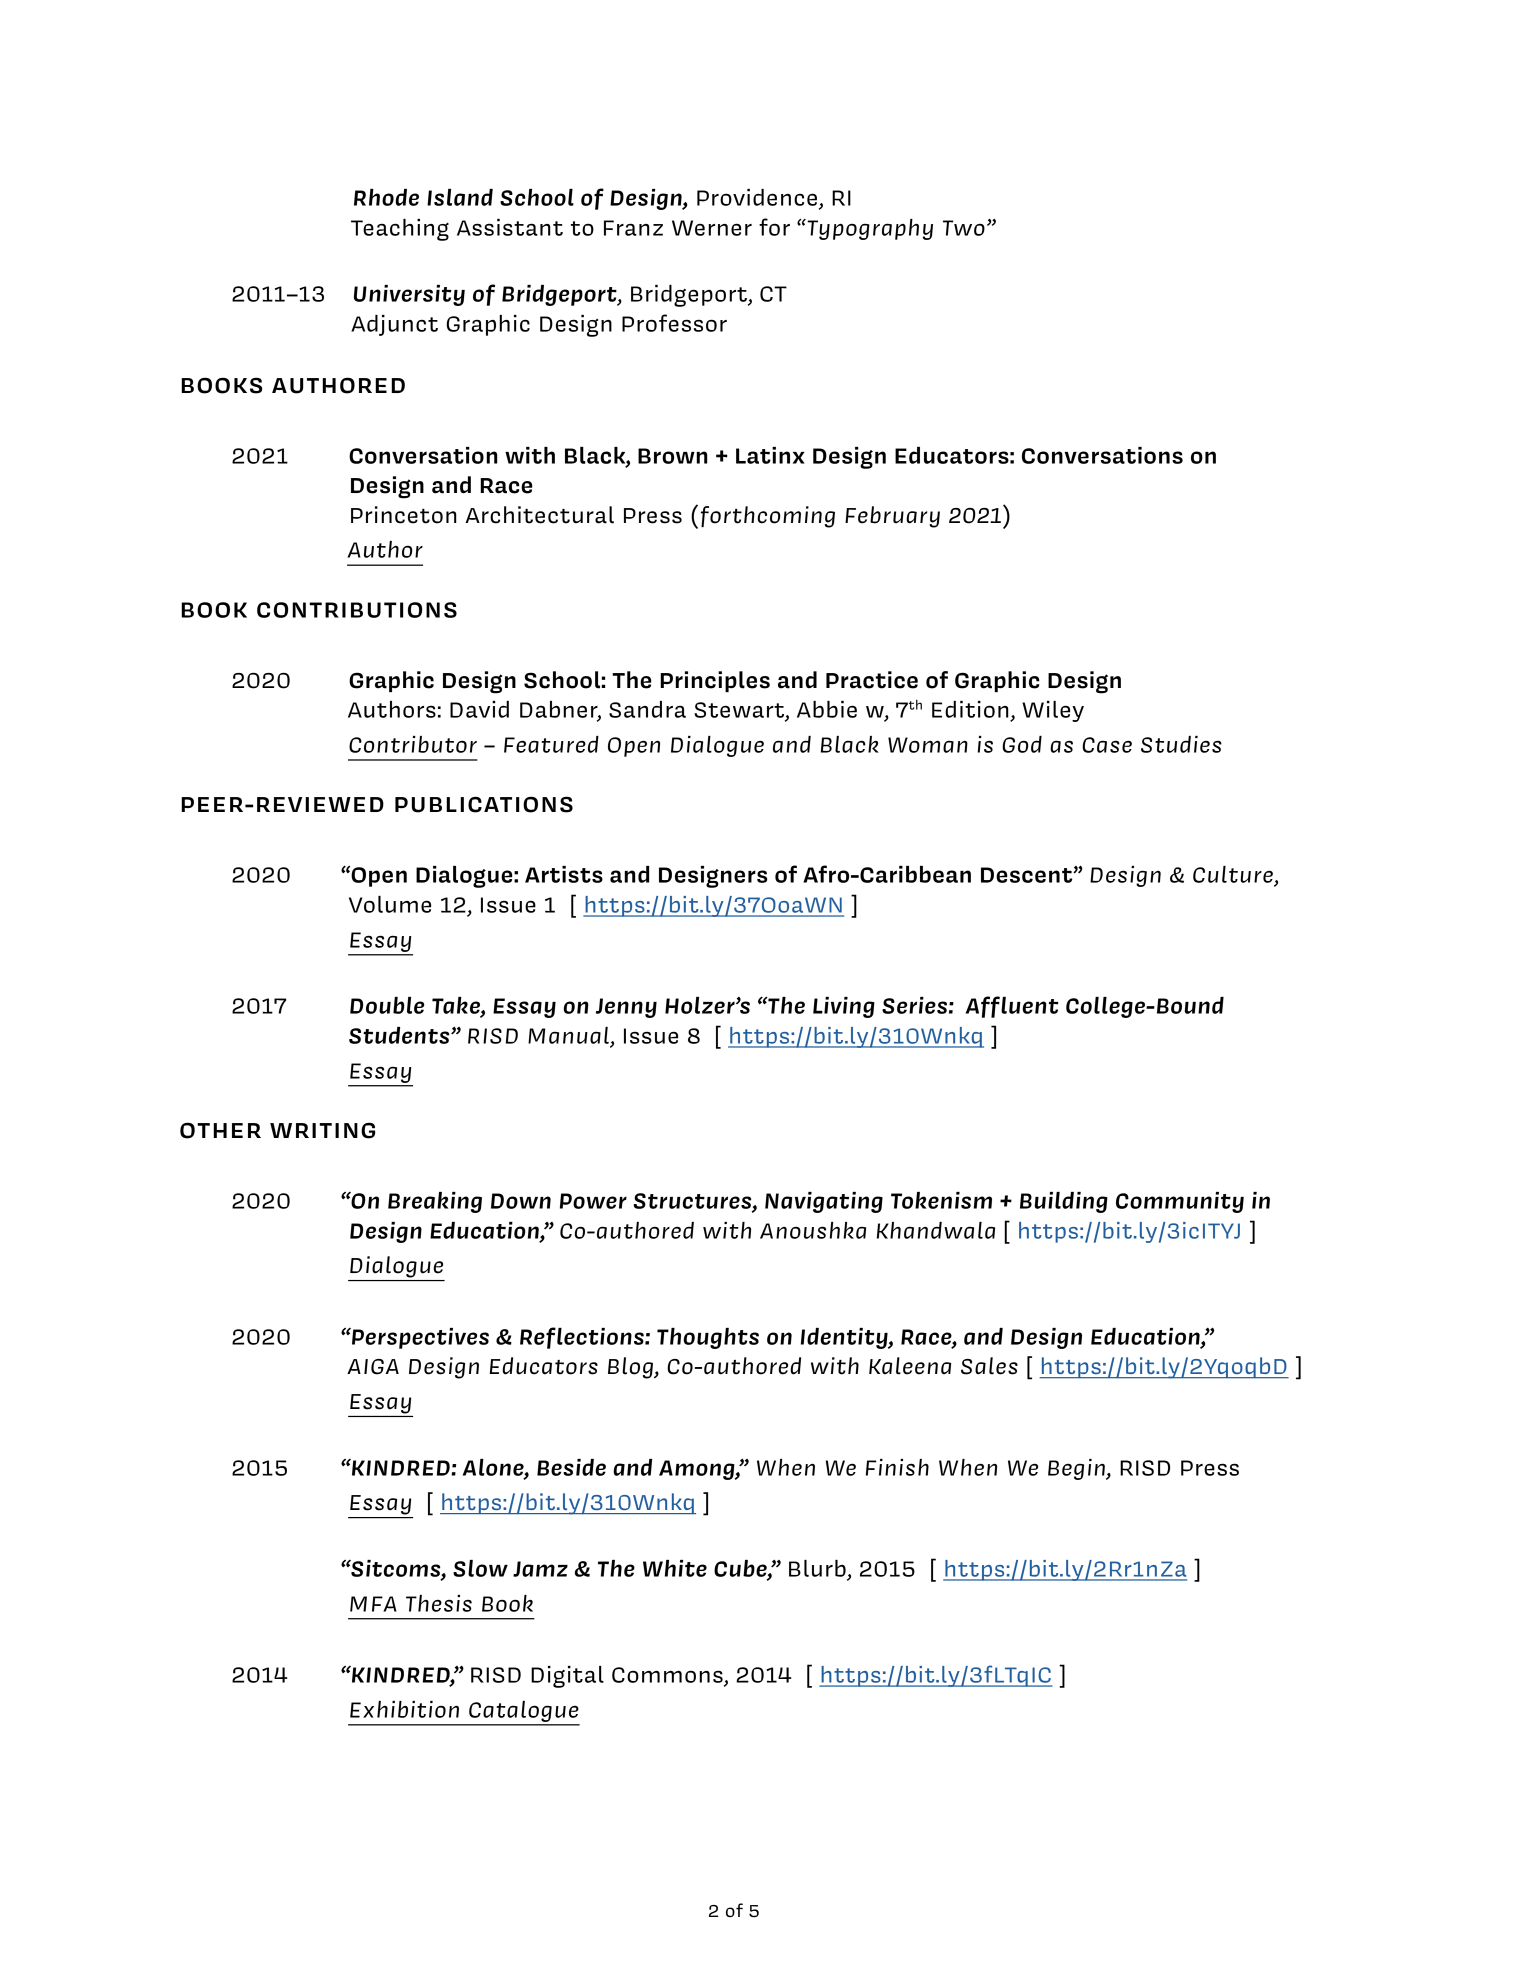 Image resolution: width=1521 pixels, height=1968 pixels. Describe the element at coordinates (712, 228) in the page. I see `Werner` at that location.
